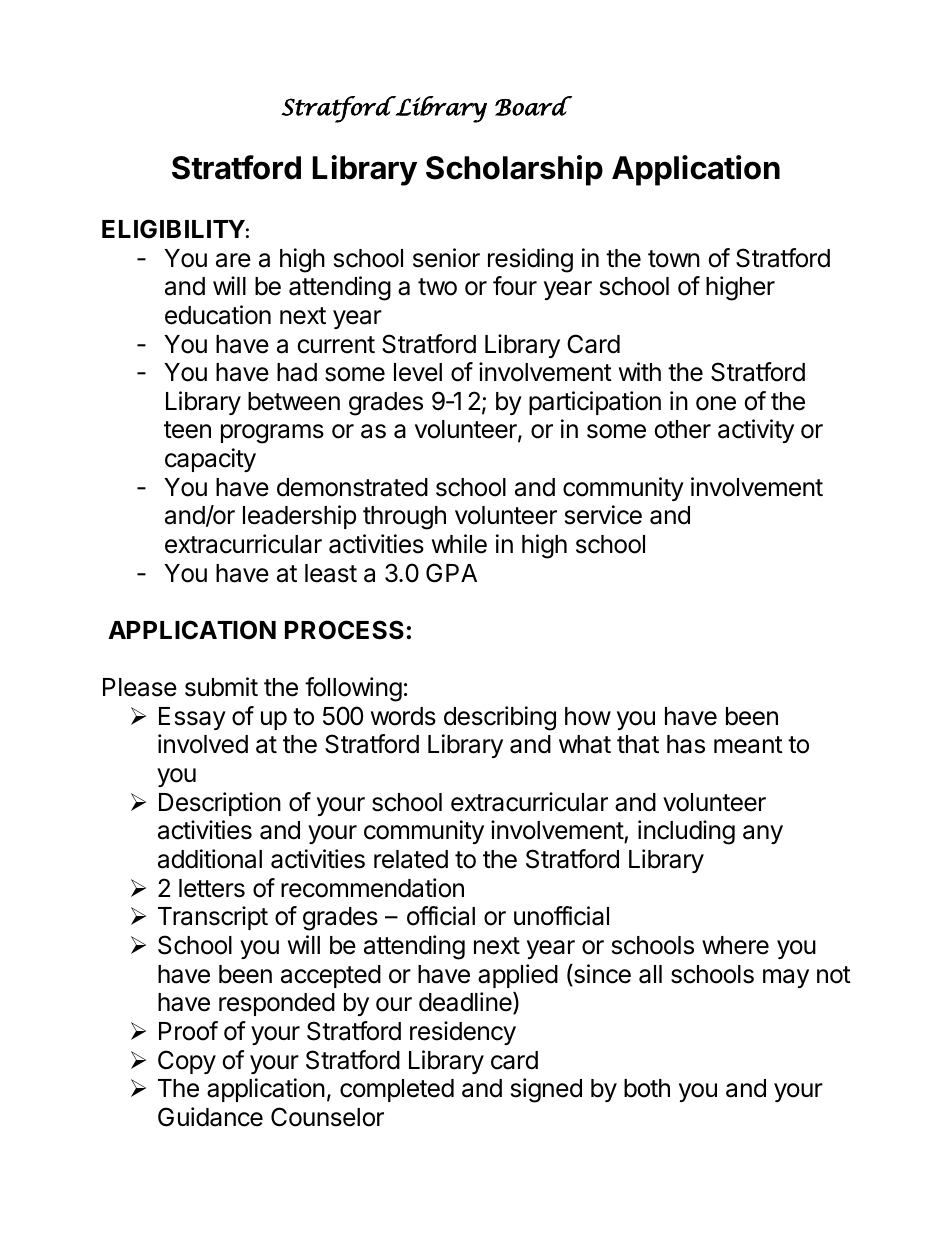  What do you see at coordinates (674, 259) in the screenshot?
I see `town` at bounding box center [674, 259].
